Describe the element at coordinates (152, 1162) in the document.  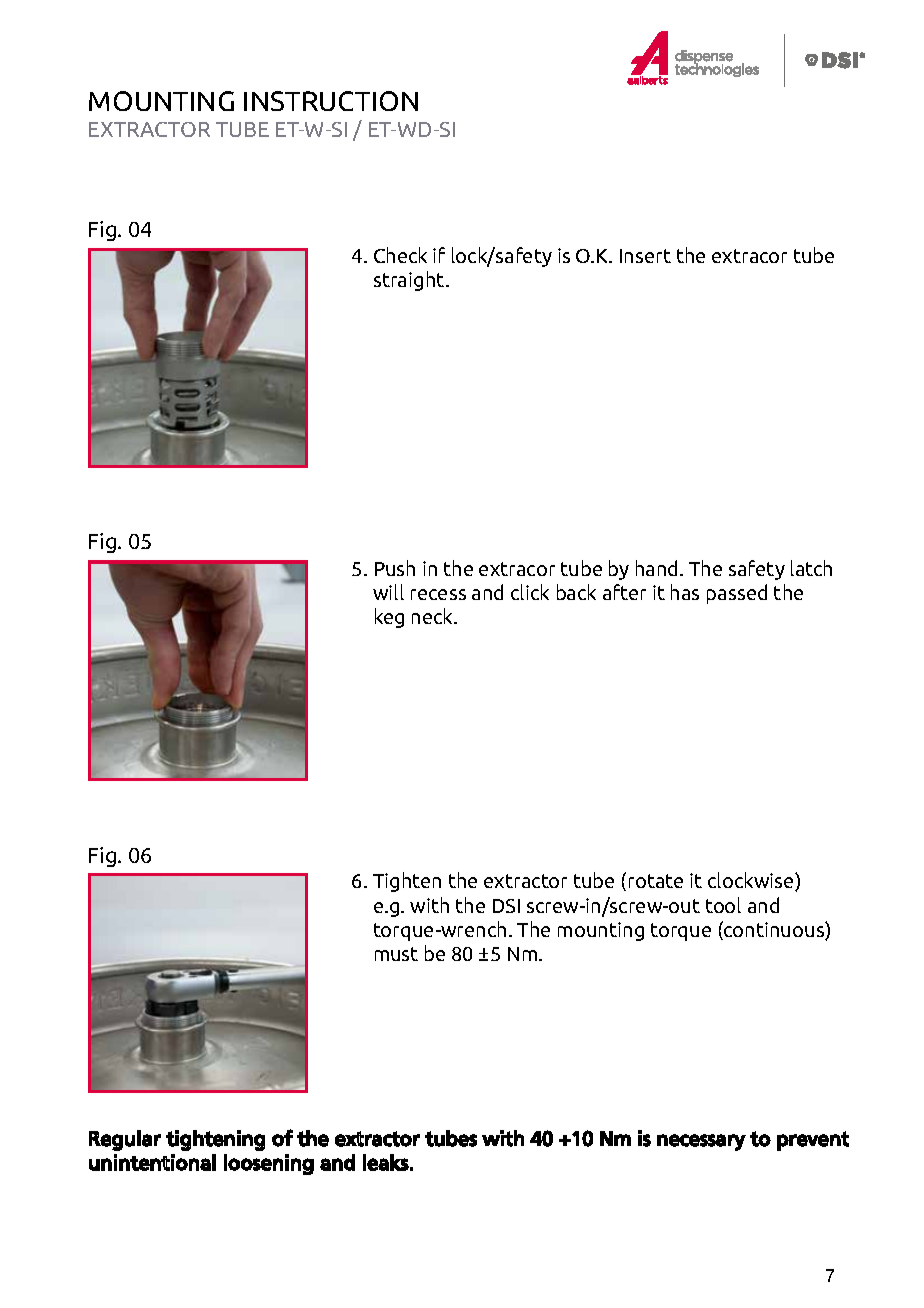
I see `unintentional` at that location.
